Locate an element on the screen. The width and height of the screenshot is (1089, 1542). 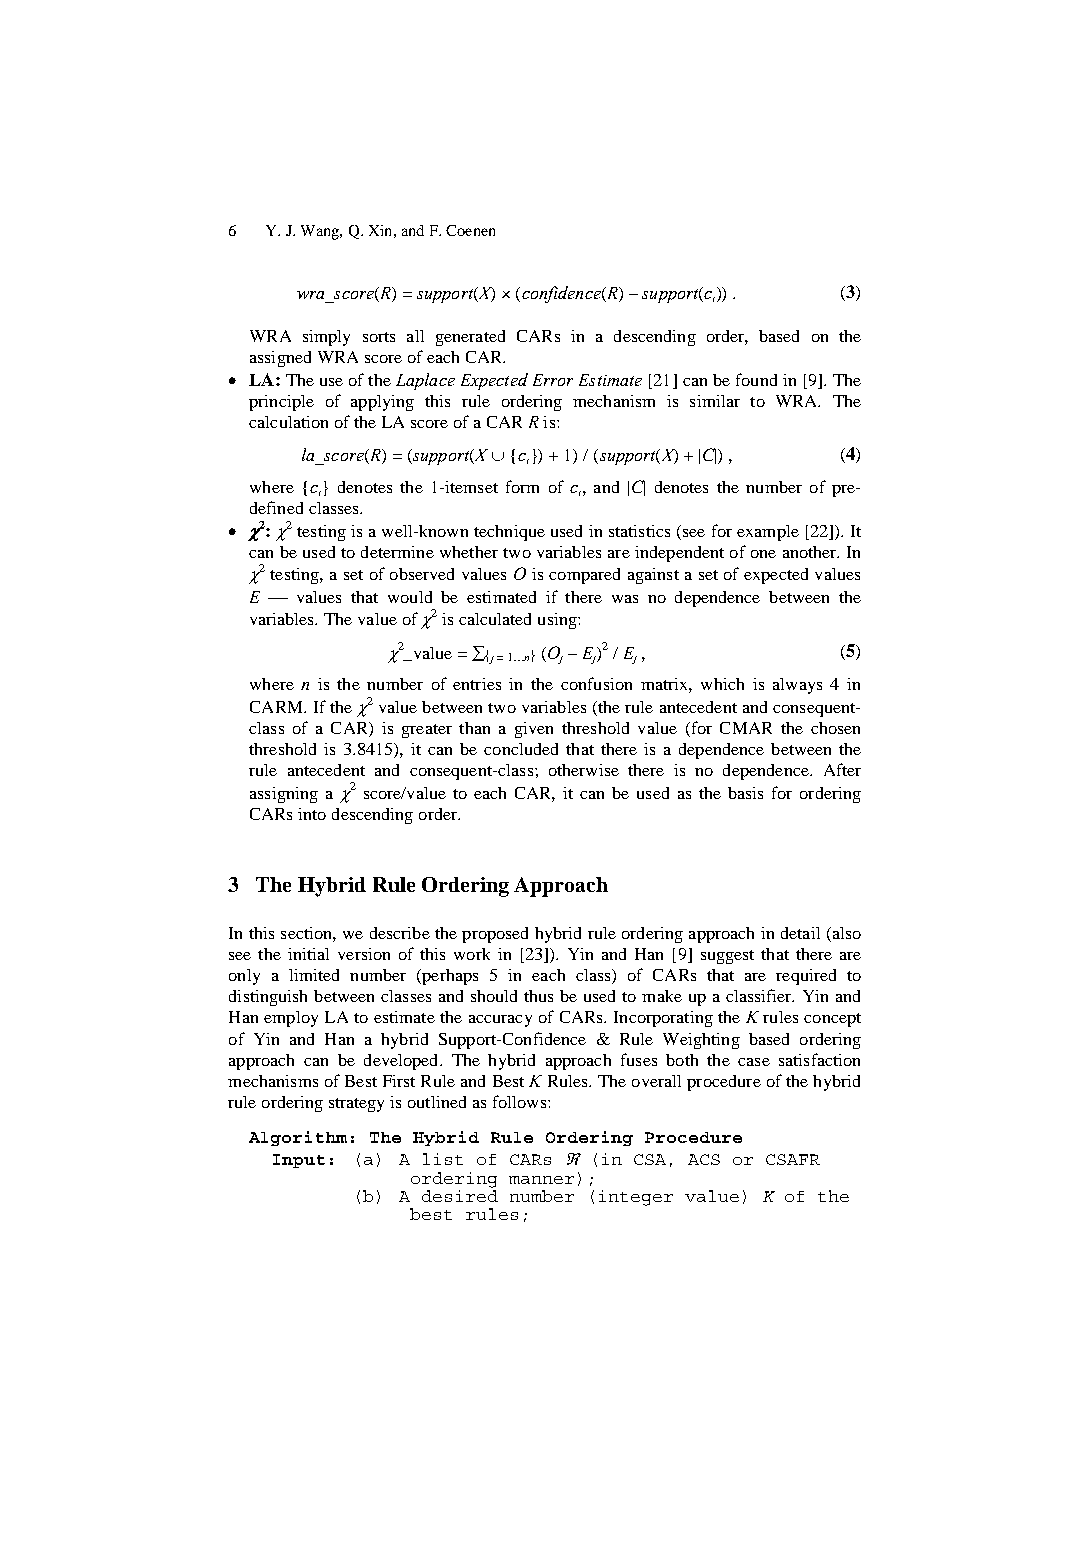
example is located at coordinates (768, 533).
